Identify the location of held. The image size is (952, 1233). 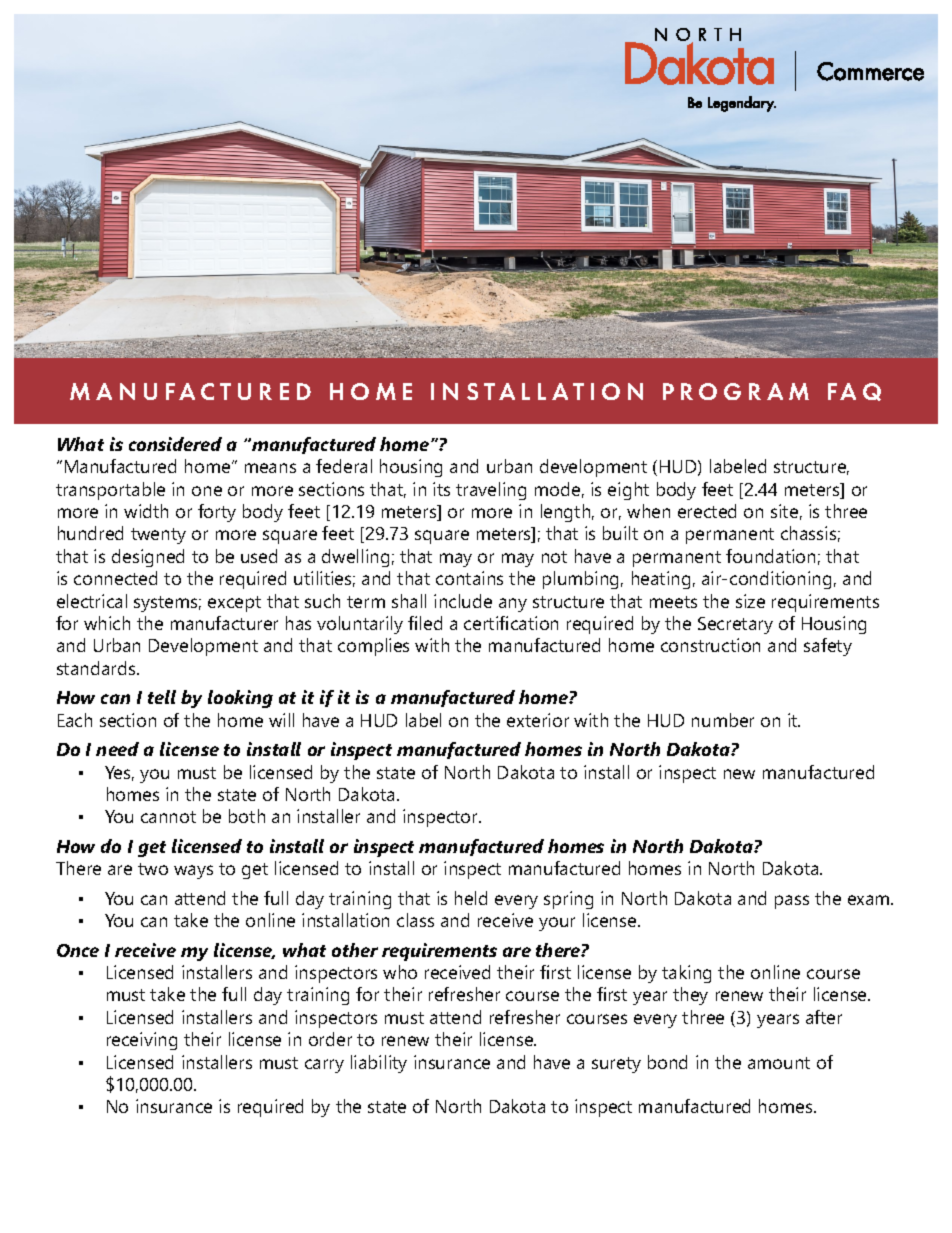
(471, 898).
